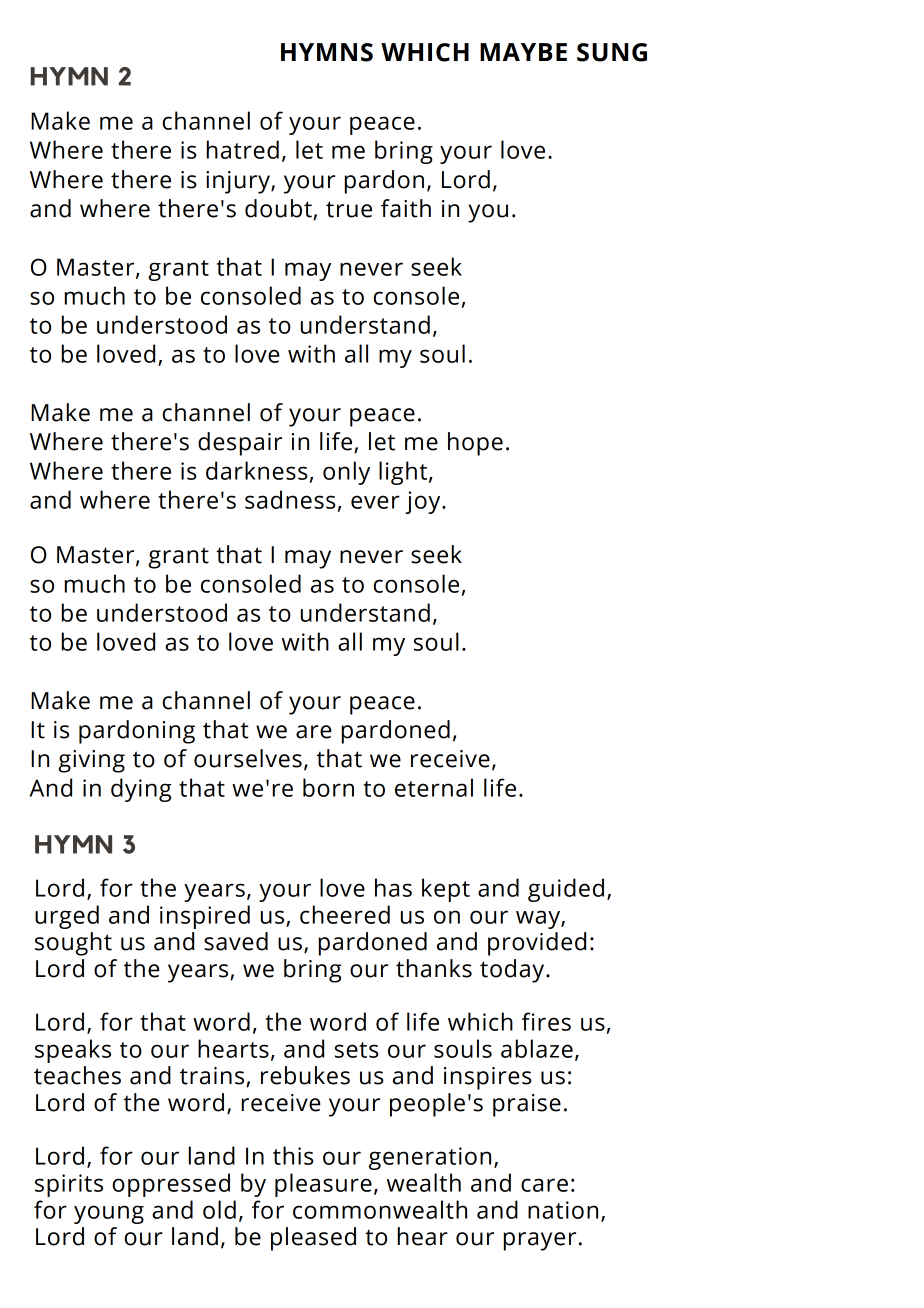  What do you see at coordinates (563, 1210) in the page?
I see `nation` at bounding box center [563, 1210].
